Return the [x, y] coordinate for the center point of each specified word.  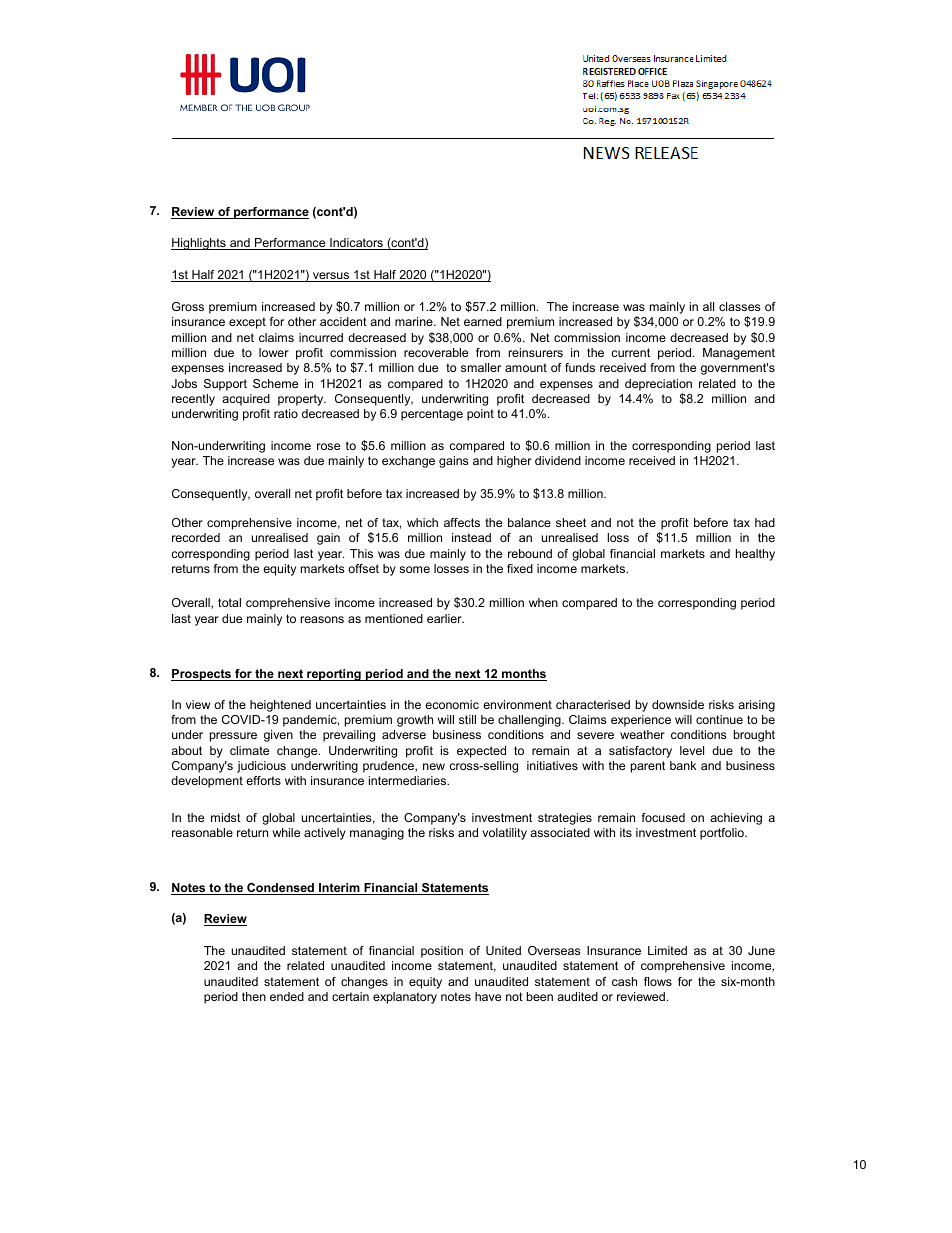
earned [483, 321]
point [480, 415]
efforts [263, 780]
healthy [755, 555]
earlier [445, 618]
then [254, 996]
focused [663, 817]
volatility [504, 834]
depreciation [658, 385]
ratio [286, 413]
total [229, 602]
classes [739, 306]
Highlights [199, 244]
